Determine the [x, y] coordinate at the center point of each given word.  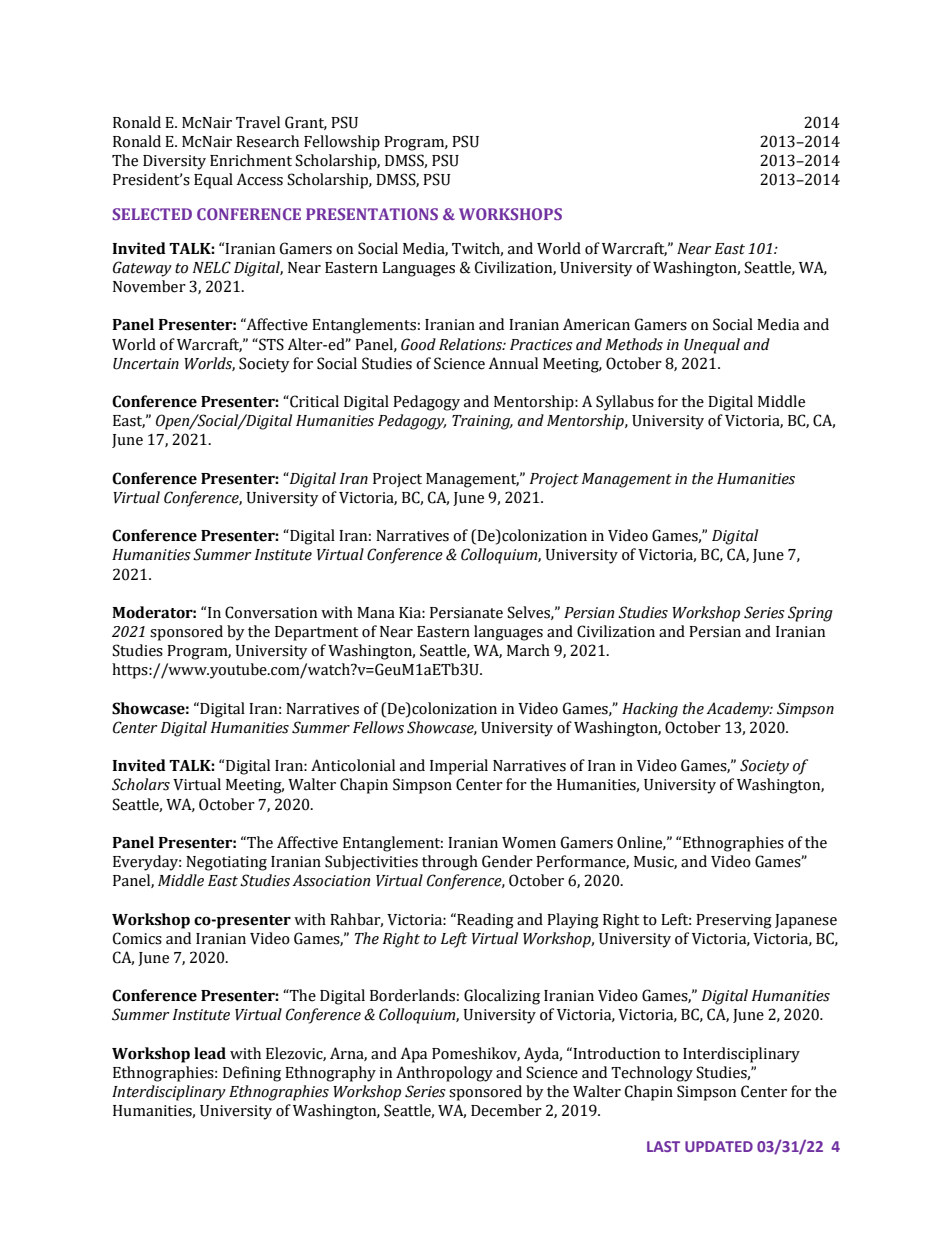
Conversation [271, 612]
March [528, 650]
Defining [252, 1074]
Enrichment [251, 160]
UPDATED [719, 1146]
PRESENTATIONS [372, 214]
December [506, 1110]
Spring [810, 614]
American [596, 324]
